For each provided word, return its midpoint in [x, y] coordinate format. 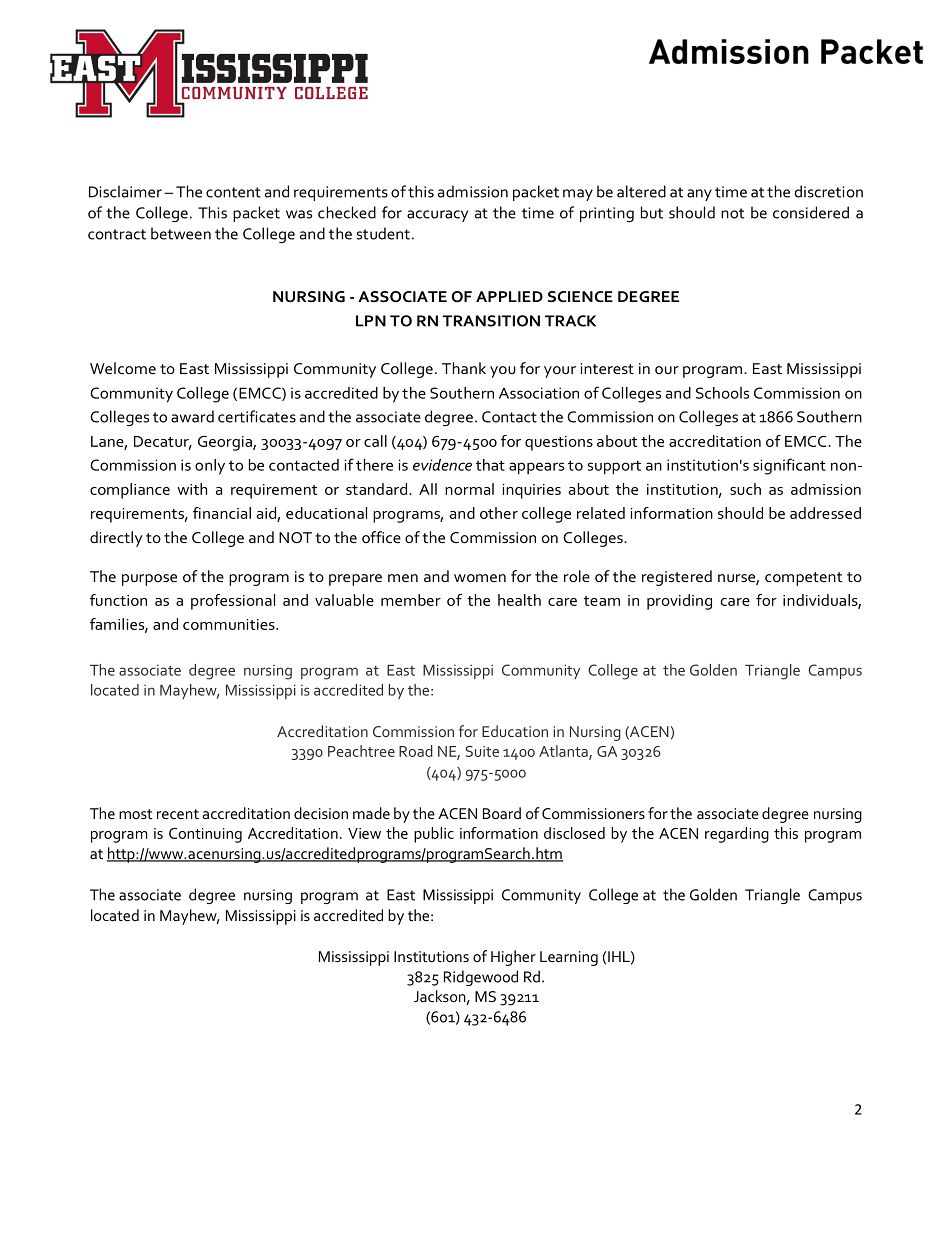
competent [804, 579]
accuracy [437, 216]
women [480, 578]
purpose [149, 580]
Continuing [205, 835]
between [181, 233]
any [699, 195]
